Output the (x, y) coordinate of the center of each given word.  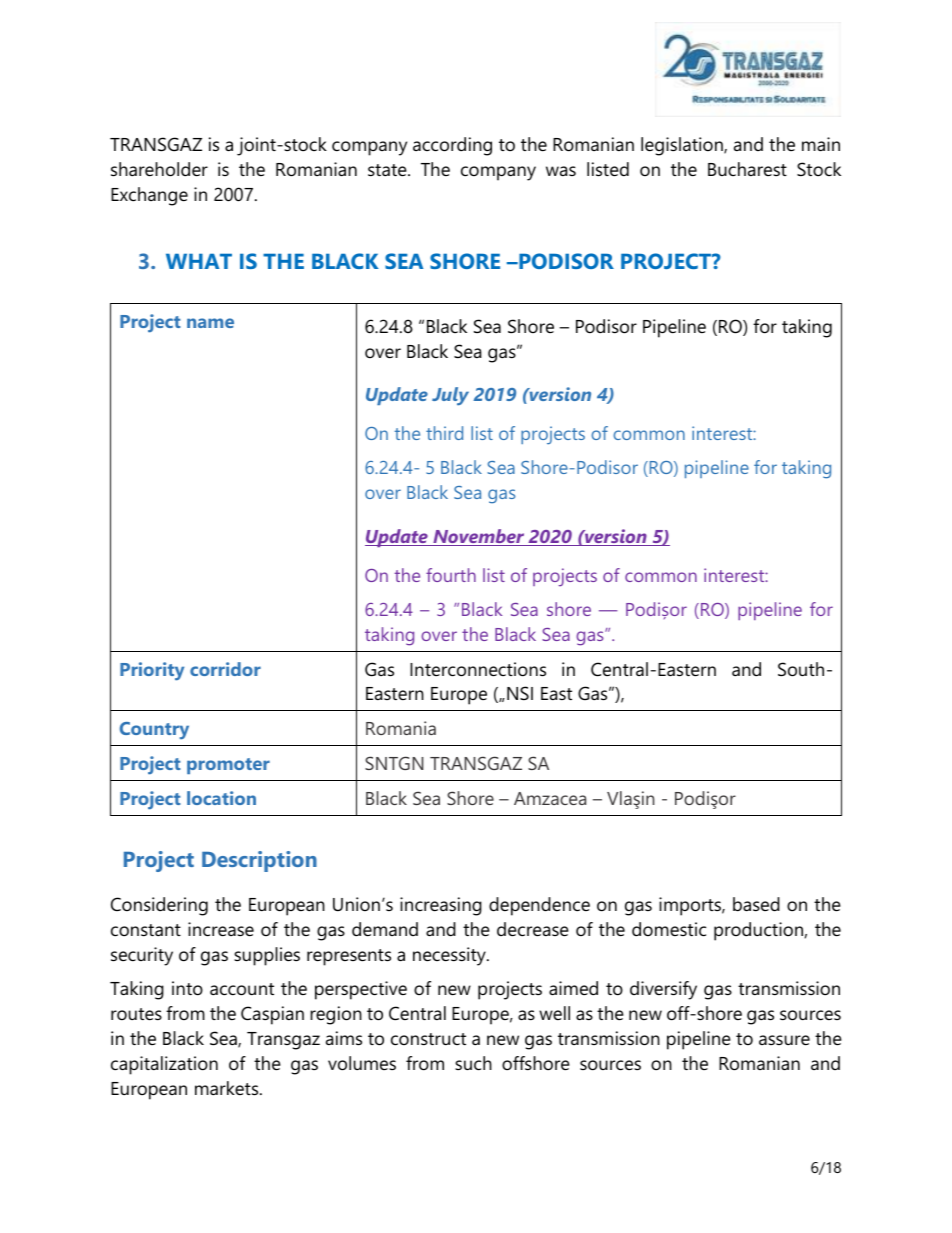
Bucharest (747, 169)
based (756, 904)
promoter (228, 766)
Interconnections (478, 669)
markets (228, 1088)
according (452, 146)
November (479, 537)
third (444, 433)
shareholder (159, 169)
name (210, 323)
